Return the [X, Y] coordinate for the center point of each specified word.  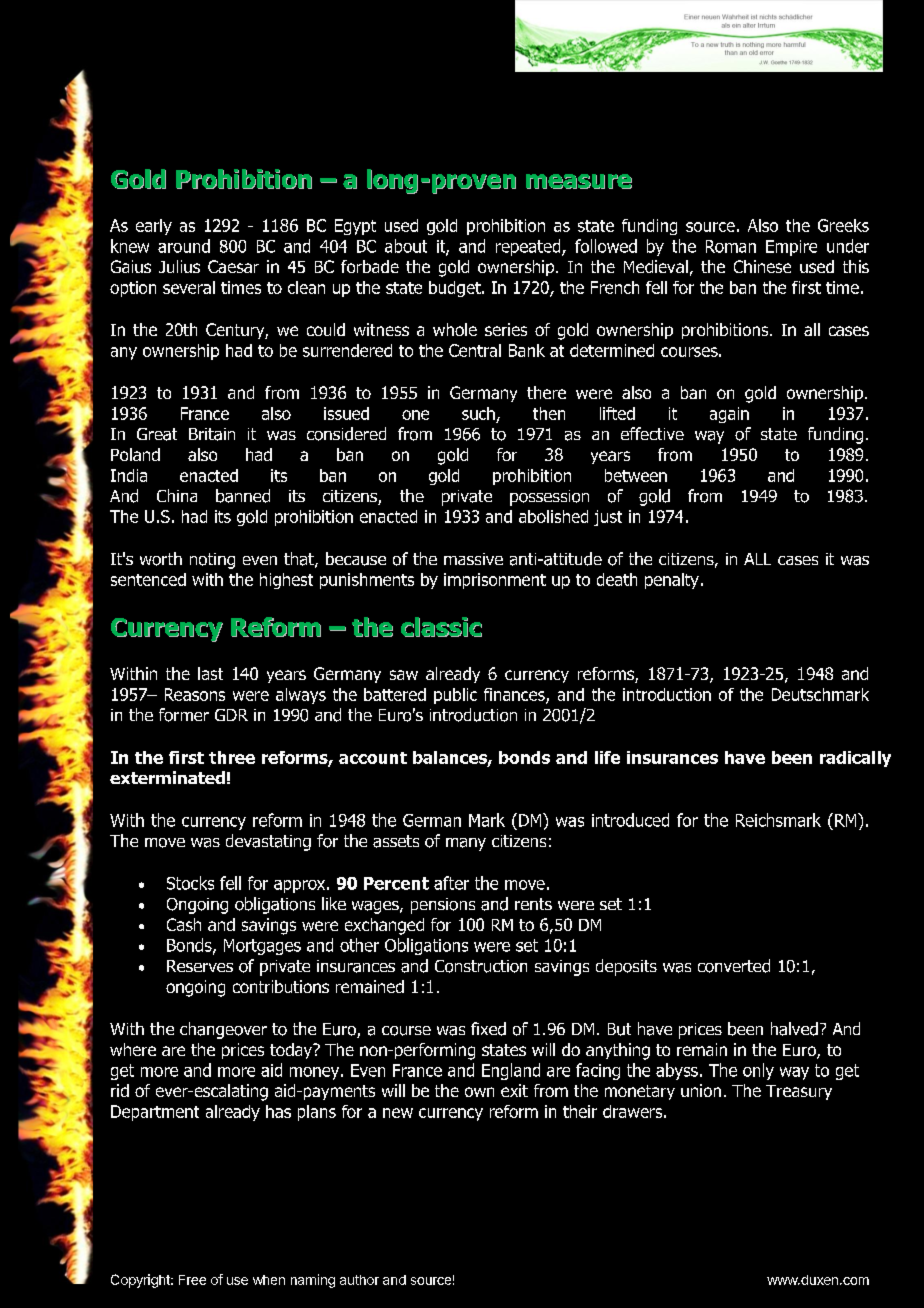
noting [212, 561]
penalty [672, 581]
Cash [184, 924]
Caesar [233, 266]
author [359, 1280]
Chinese [762, 266]
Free [192, 1280]
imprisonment [495, 581]
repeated [529, 247]
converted [734, 966]
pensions [443, 906]
